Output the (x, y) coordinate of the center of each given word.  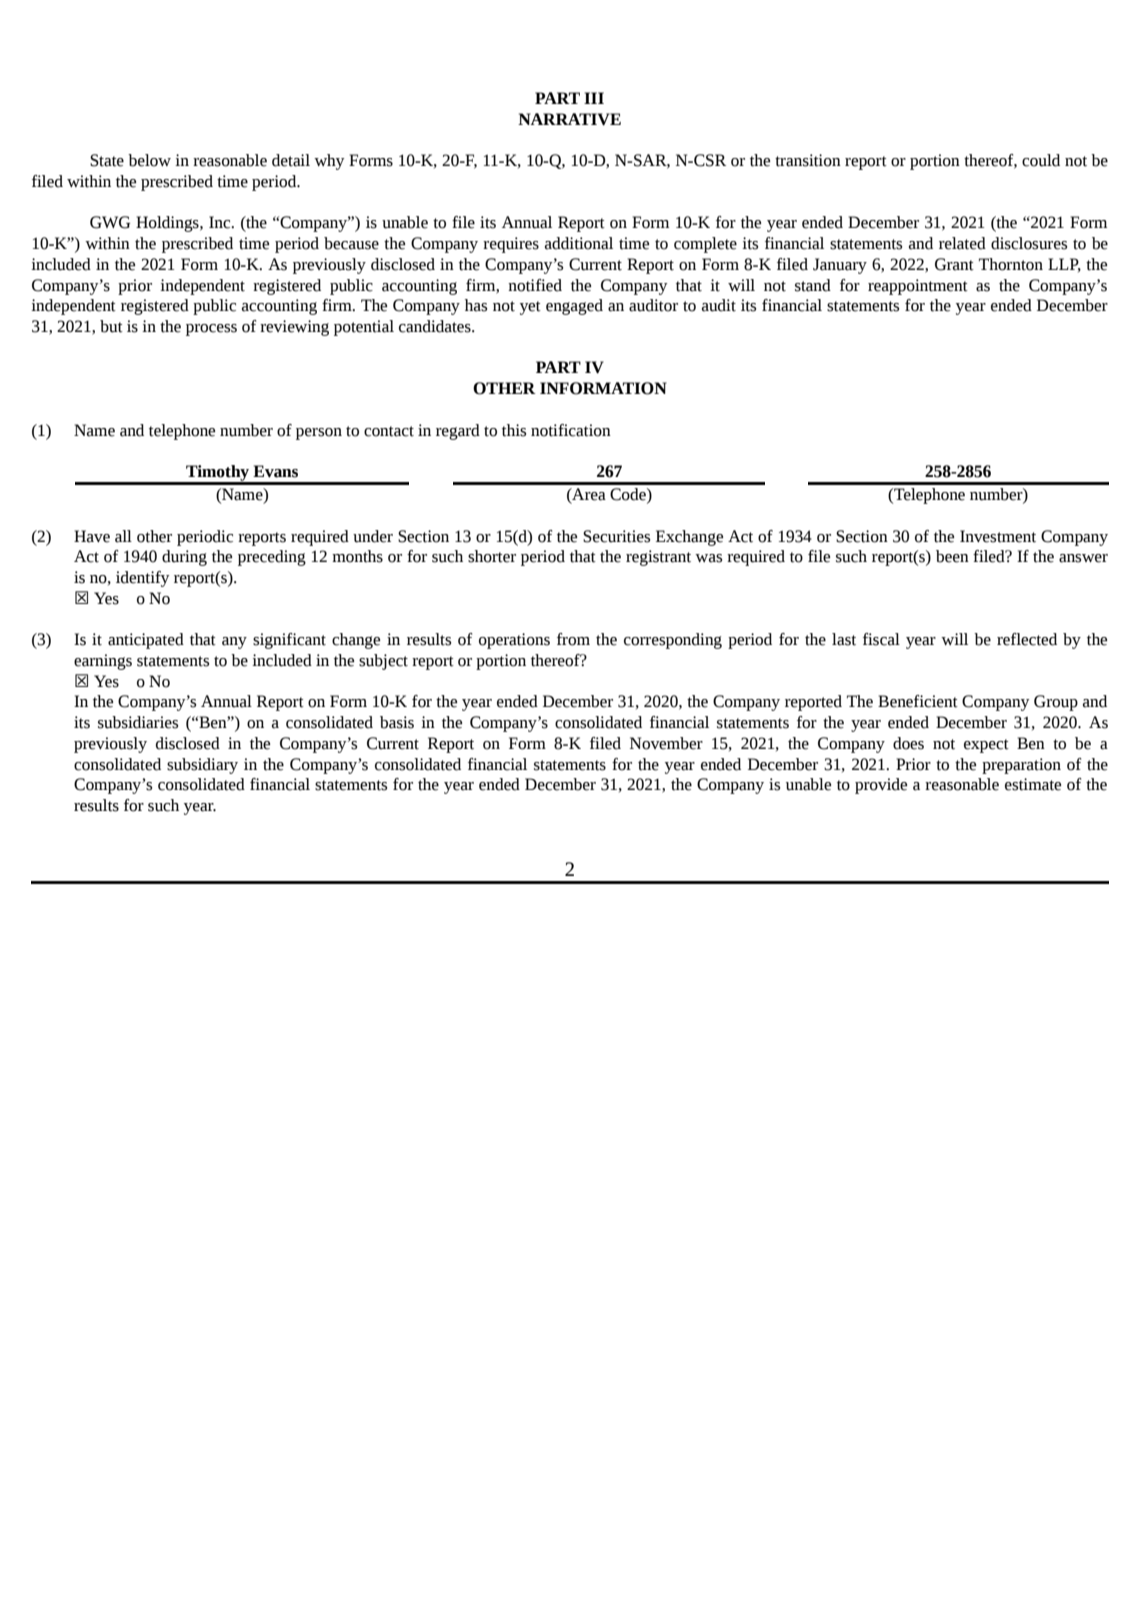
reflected (1027, 639)
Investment (998, 536)
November (666, 743)
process (211, 330)
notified (535, 285)
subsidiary (202, 766)
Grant (954, 264)
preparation (1021, 766)
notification (571, 430)
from (573, 639)
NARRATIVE (569, 119)
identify (143, 579)
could (1041, 160)
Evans (275, 471)
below (149, 160)
